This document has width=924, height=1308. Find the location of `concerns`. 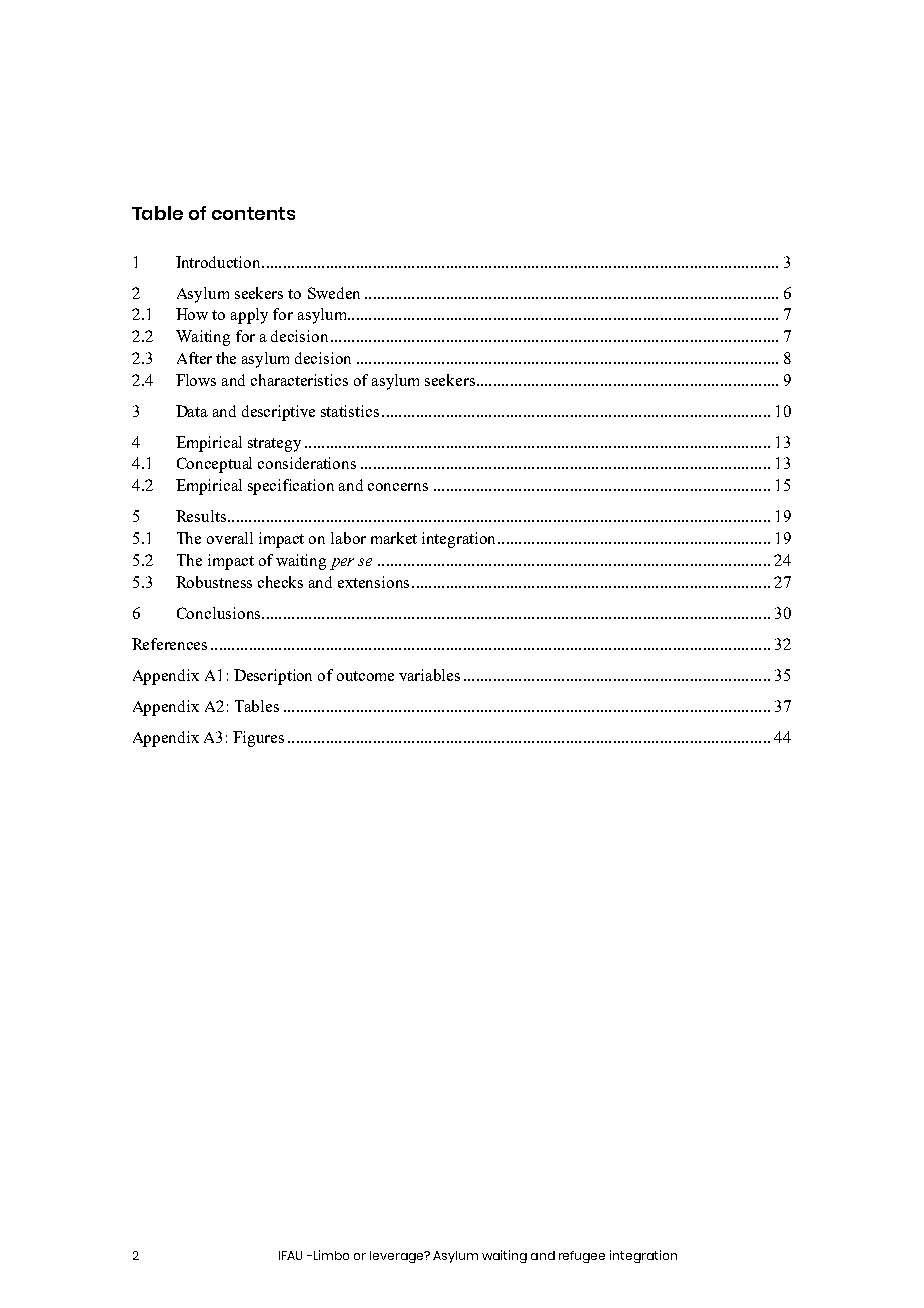

concerns is located at coordinates (398, 487).
